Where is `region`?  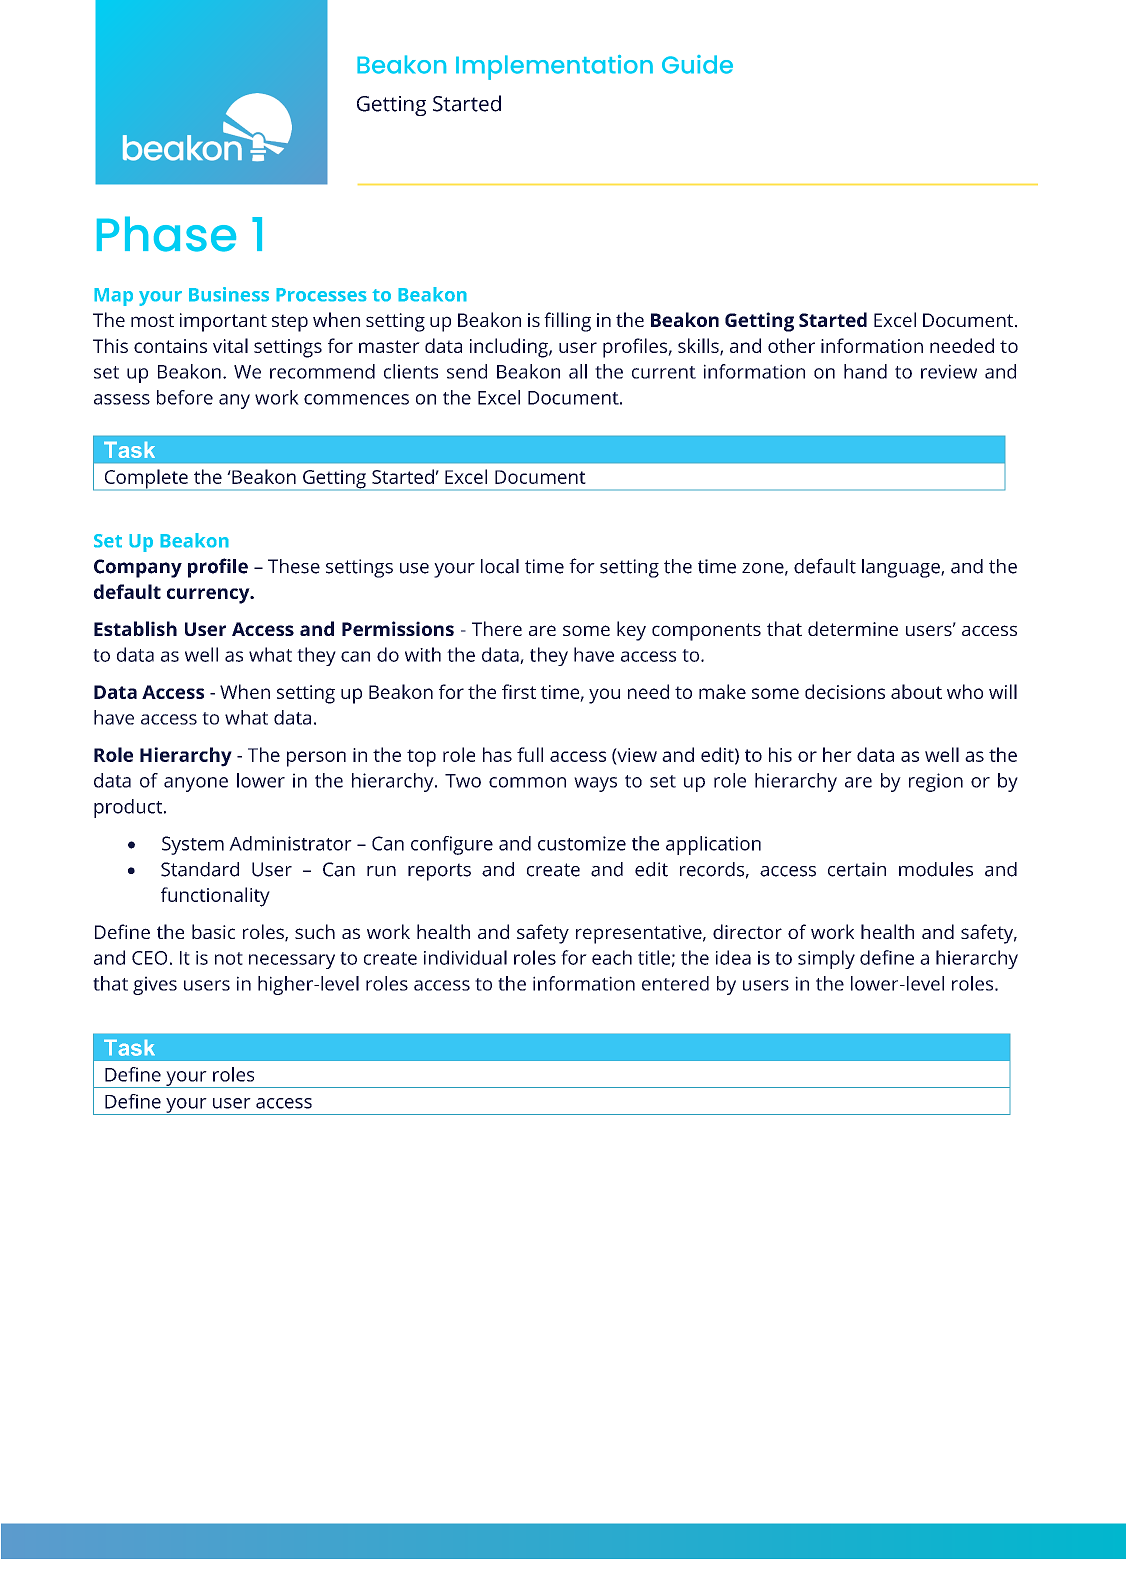 region is located at coordinates (936, 782).
